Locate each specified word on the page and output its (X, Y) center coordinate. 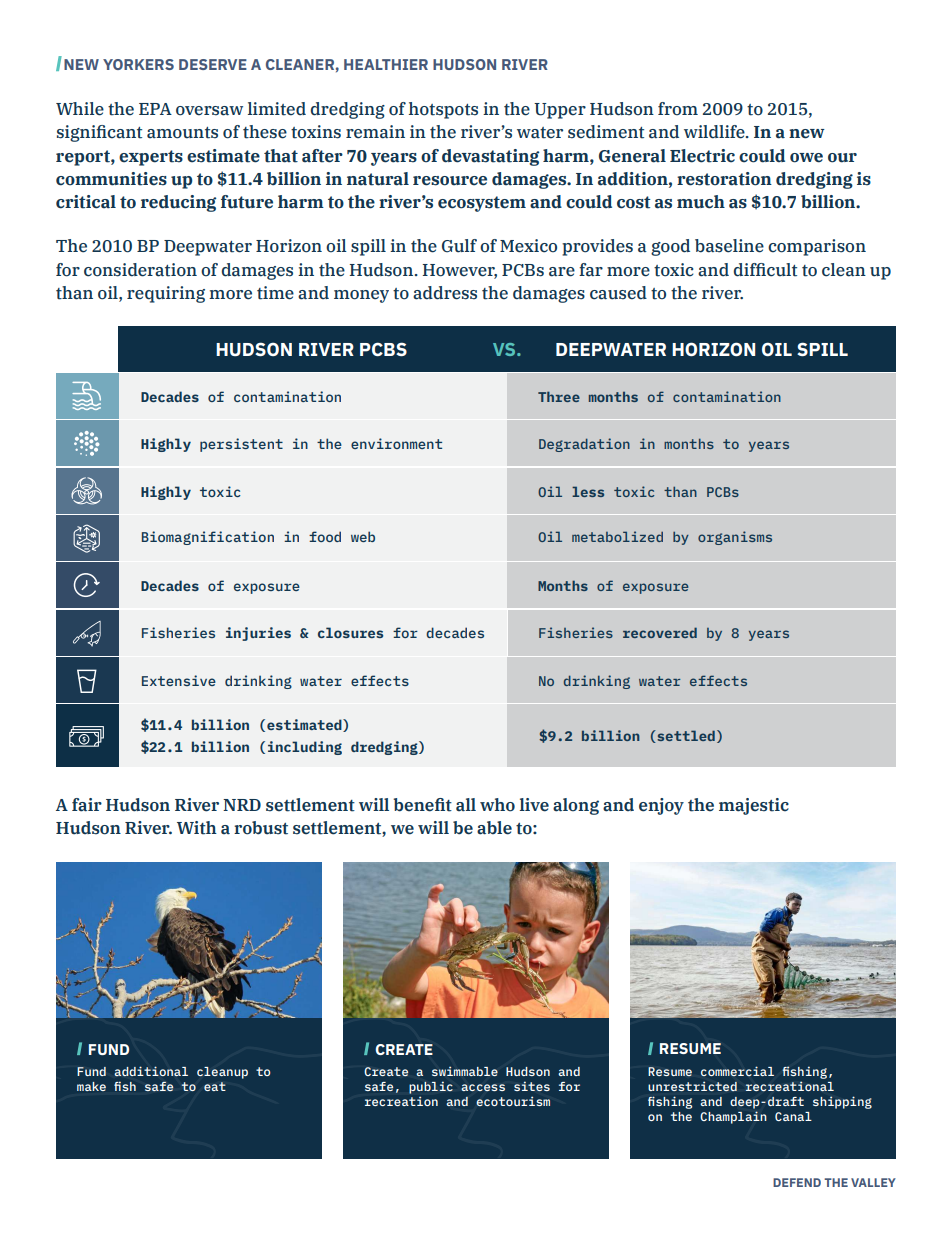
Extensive (179, 680)
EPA (155, 109)
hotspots (443, 110)
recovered (660, 632)
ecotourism (513, 1101)
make (91, 1086)
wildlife (715, 132)
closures (350, 632)
